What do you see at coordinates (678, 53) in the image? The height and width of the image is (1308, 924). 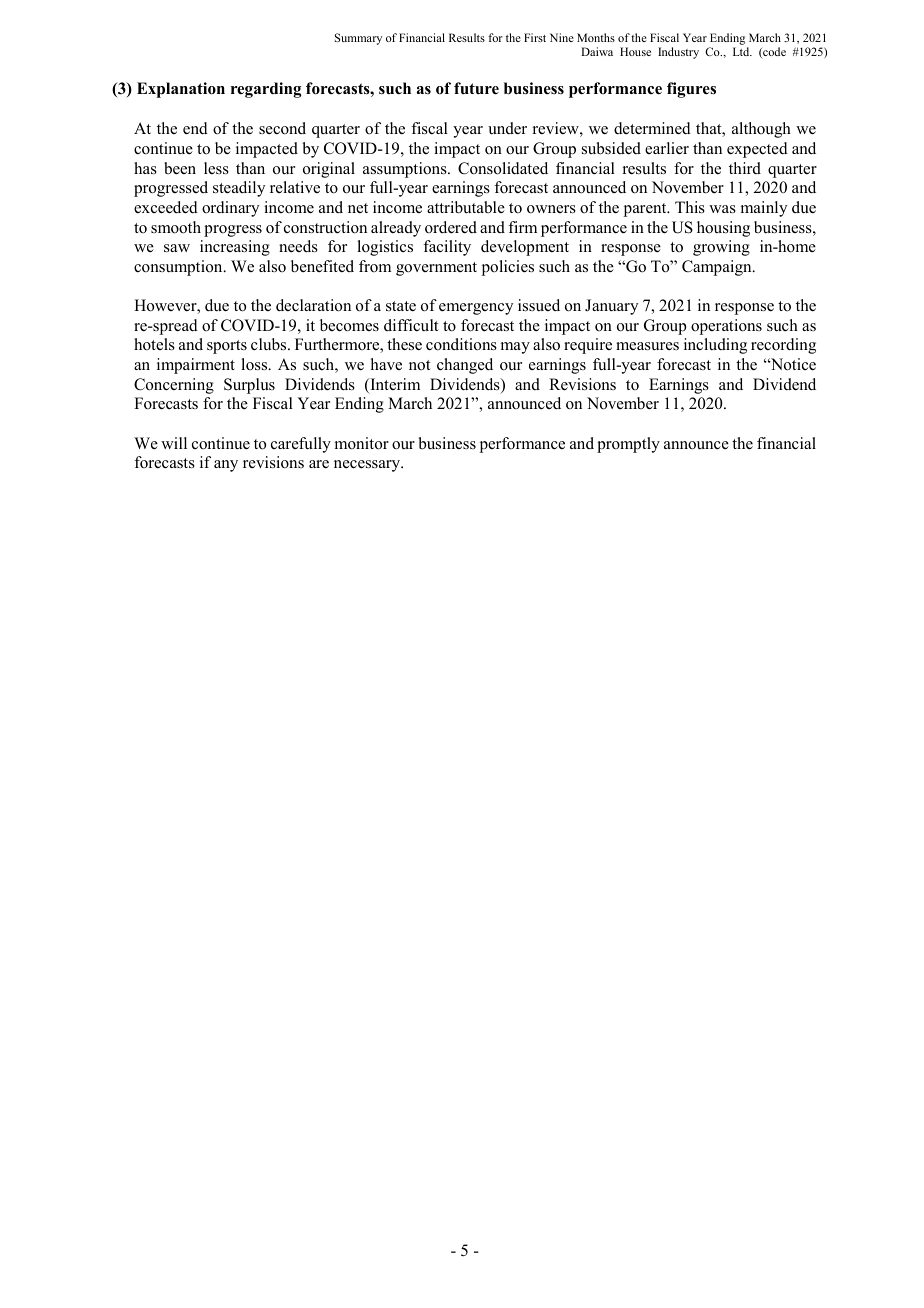 I see `Industry` at bounding box center [678, 53].
